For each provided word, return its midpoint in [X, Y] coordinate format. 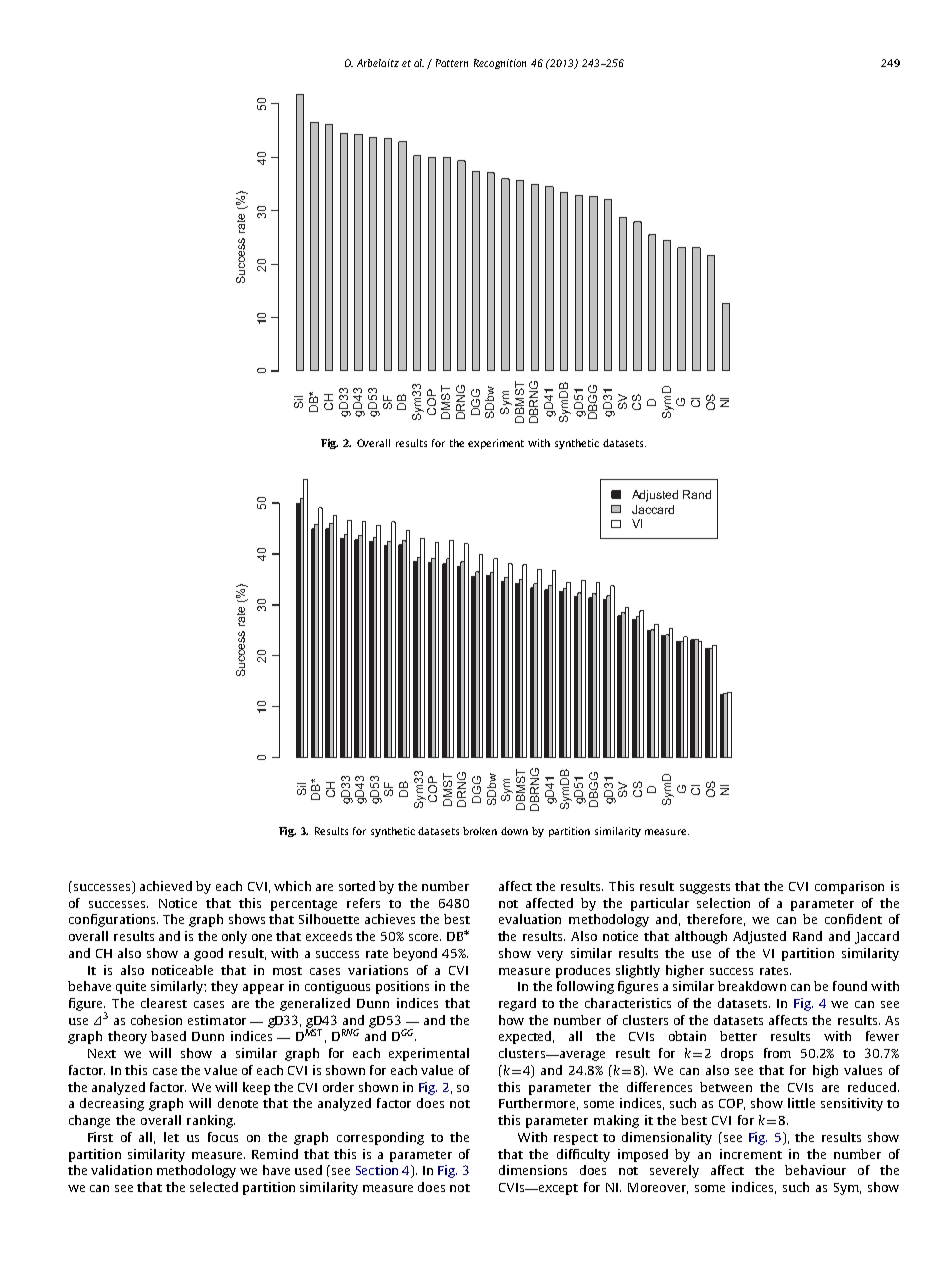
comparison [849, 887]
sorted [357, 886]
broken [480, 831]
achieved [166, 886]
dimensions [533, 1170]
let [171, 1137]
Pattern [452, 63]
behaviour [815, 1170]
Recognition [500, 64]
